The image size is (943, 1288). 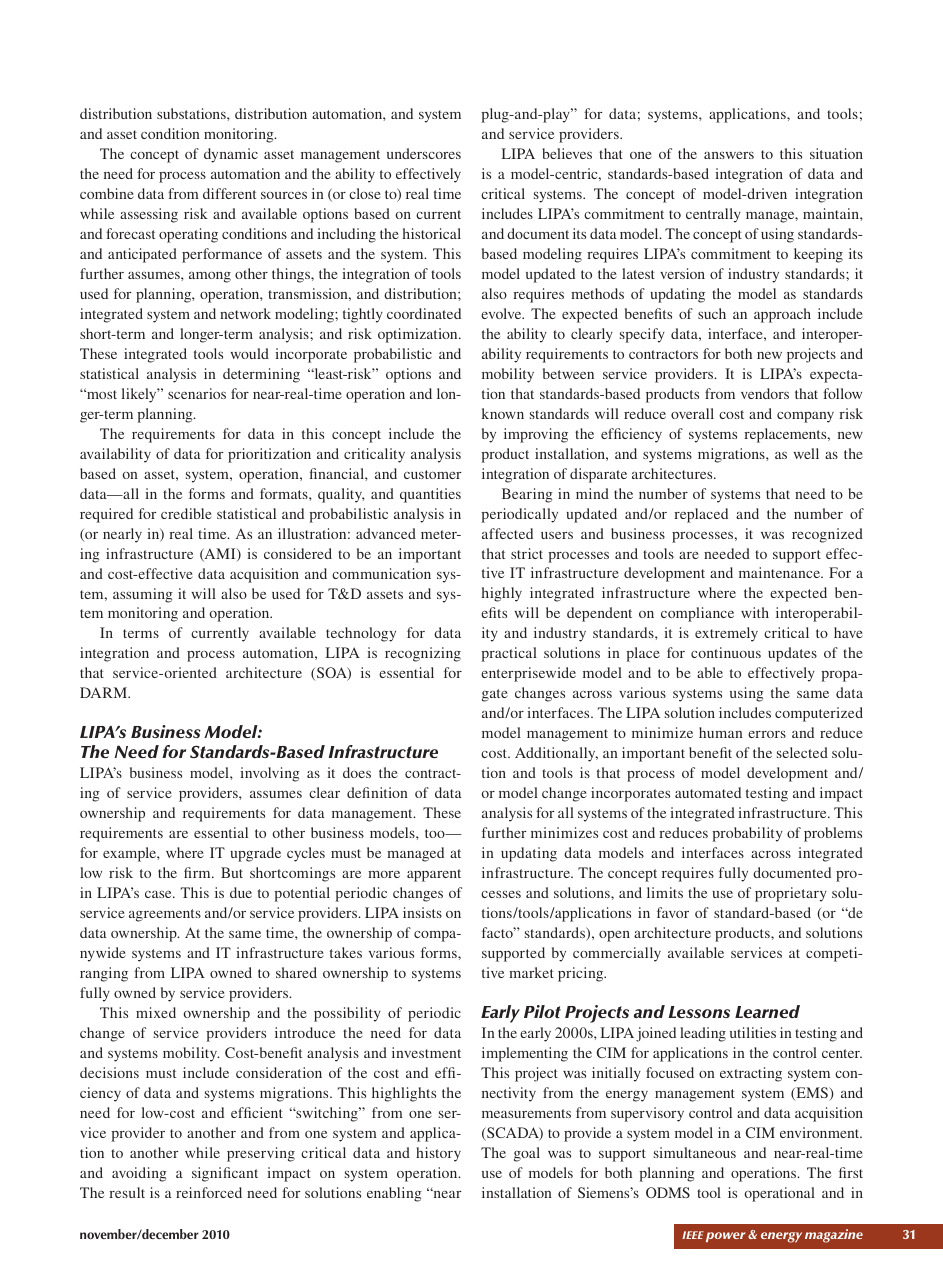 I want to click on practical, so click(x=509, y=654).
